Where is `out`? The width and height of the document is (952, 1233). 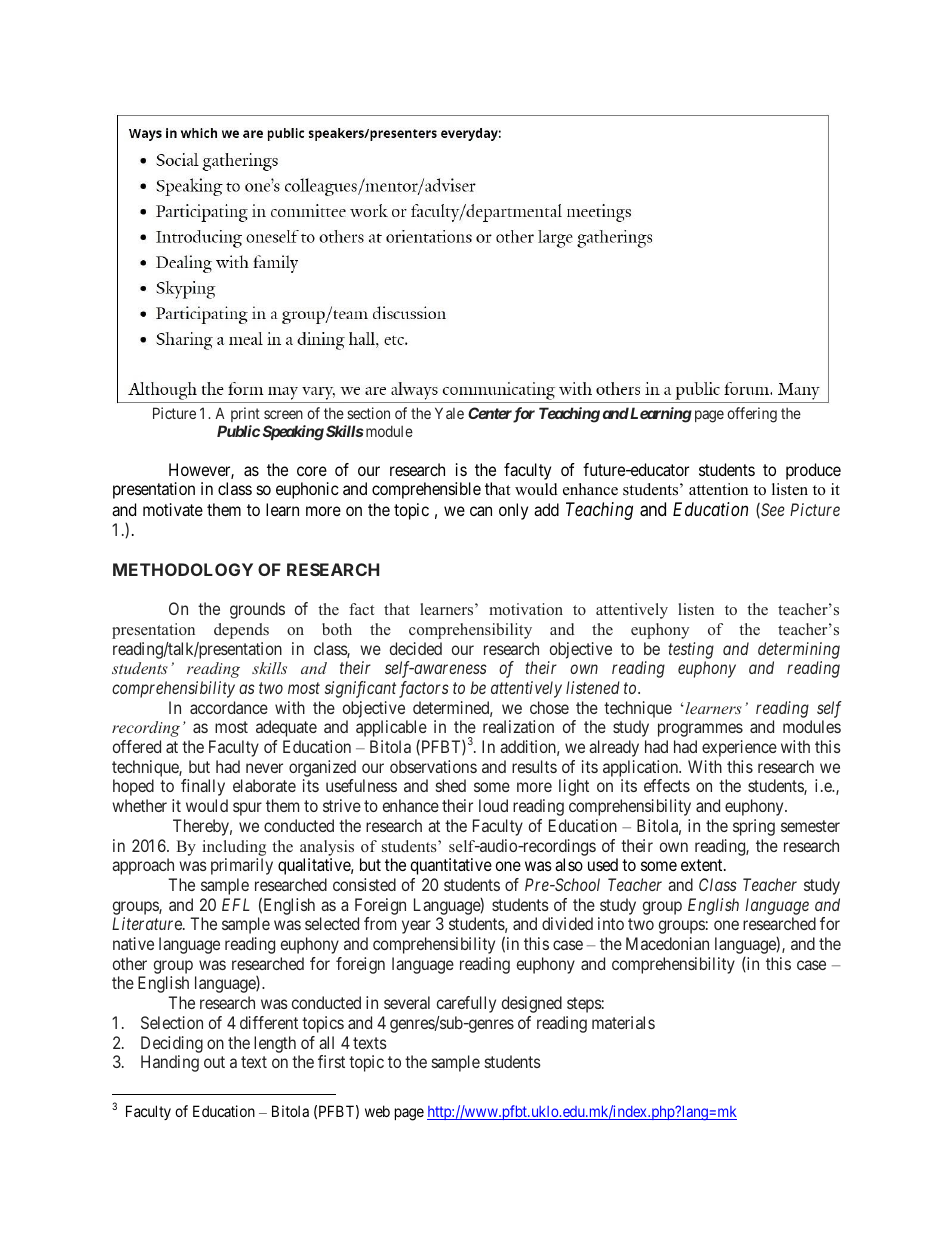 out is located at coordinates (214, 1062).
